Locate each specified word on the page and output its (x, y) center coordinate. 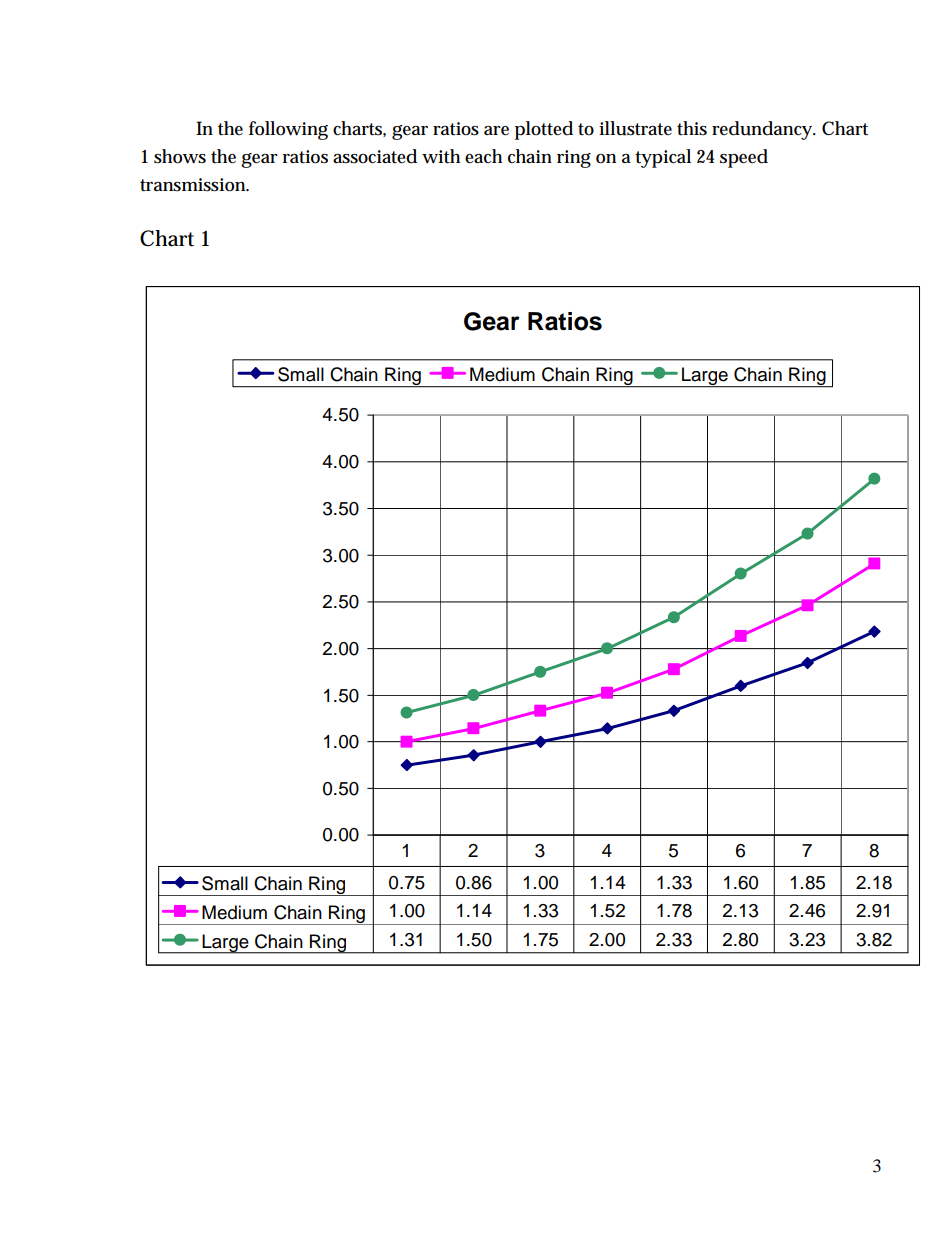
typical (663, 158)
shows (180, 156)
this (692, 128)
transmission (194, 185)
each (483, 156)
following (288, 130)
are (496, 131)
